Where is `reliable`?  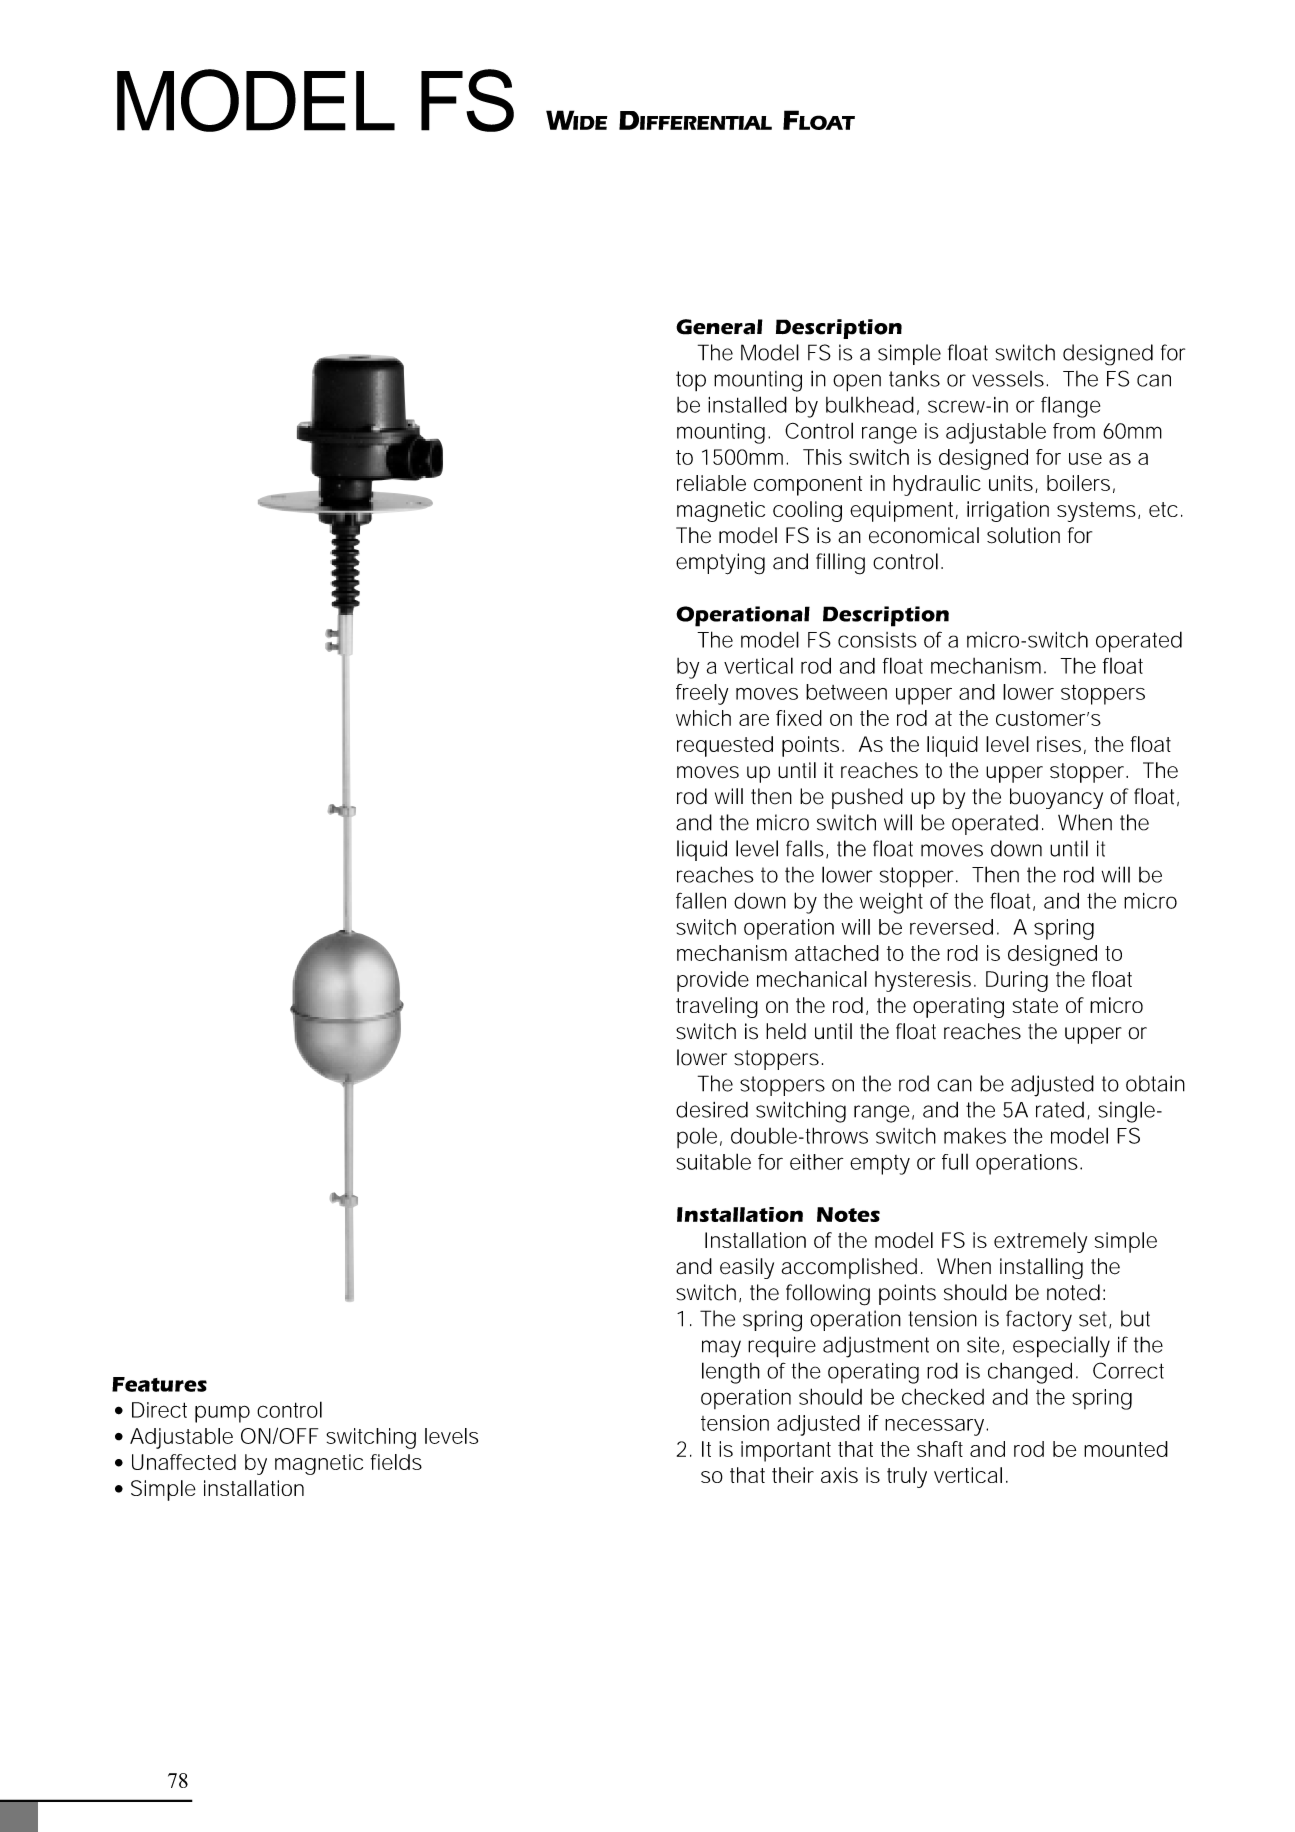 reliable is located at coordinates (711, 483).
